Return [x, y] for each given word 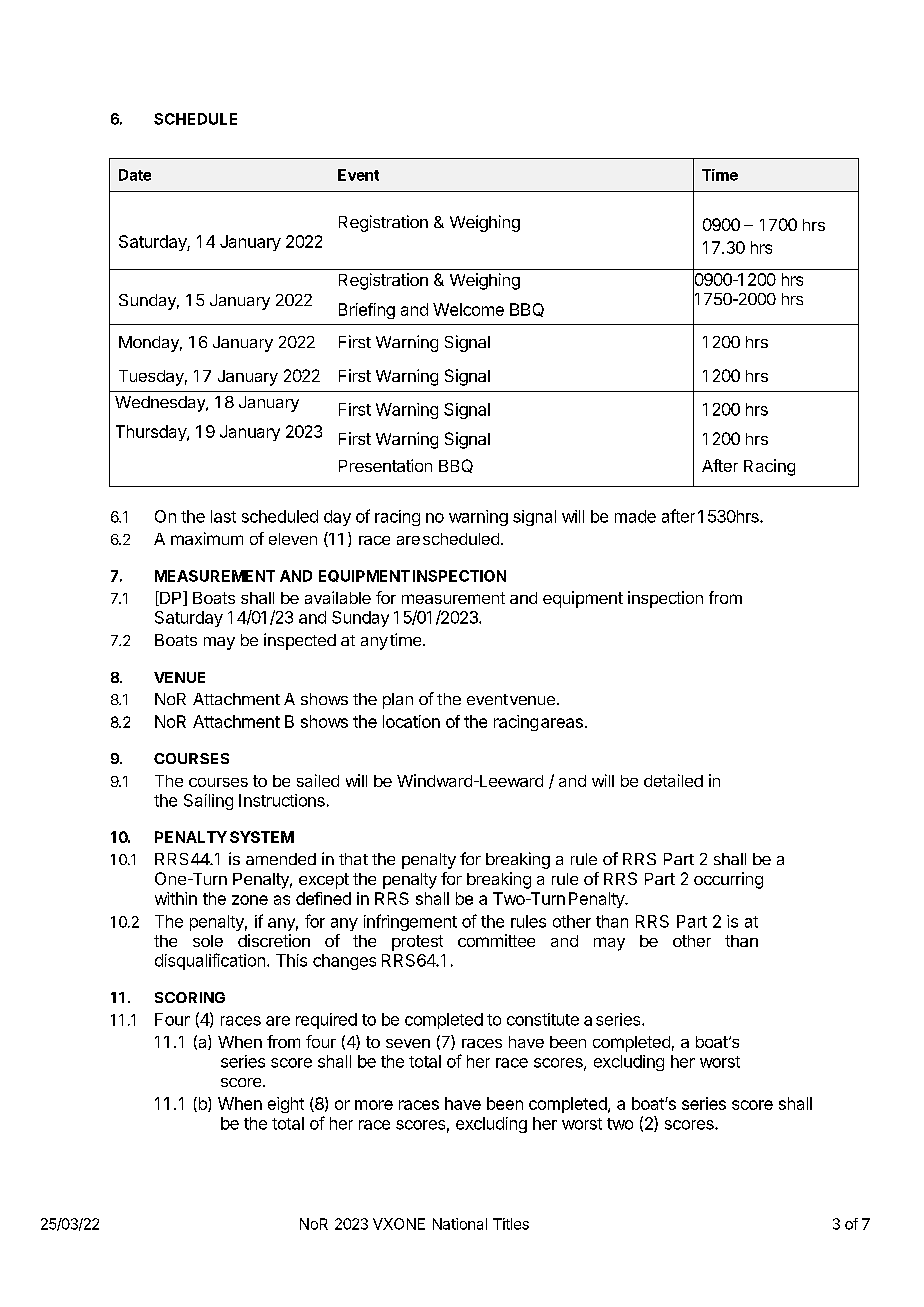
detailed [673, 780]
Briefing [367, 311]
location [411, 721]
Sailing [208, 802]
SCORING [190, 997]
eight [286, 1105]
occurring [728, 880]
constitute [543, 1019]
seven [408, 1043]
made [635, 516]
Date [135, 175]
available [338, 597]
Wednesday [161, 404]
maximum [207, 538]
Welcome [468, 309]
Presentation [385, 465]
